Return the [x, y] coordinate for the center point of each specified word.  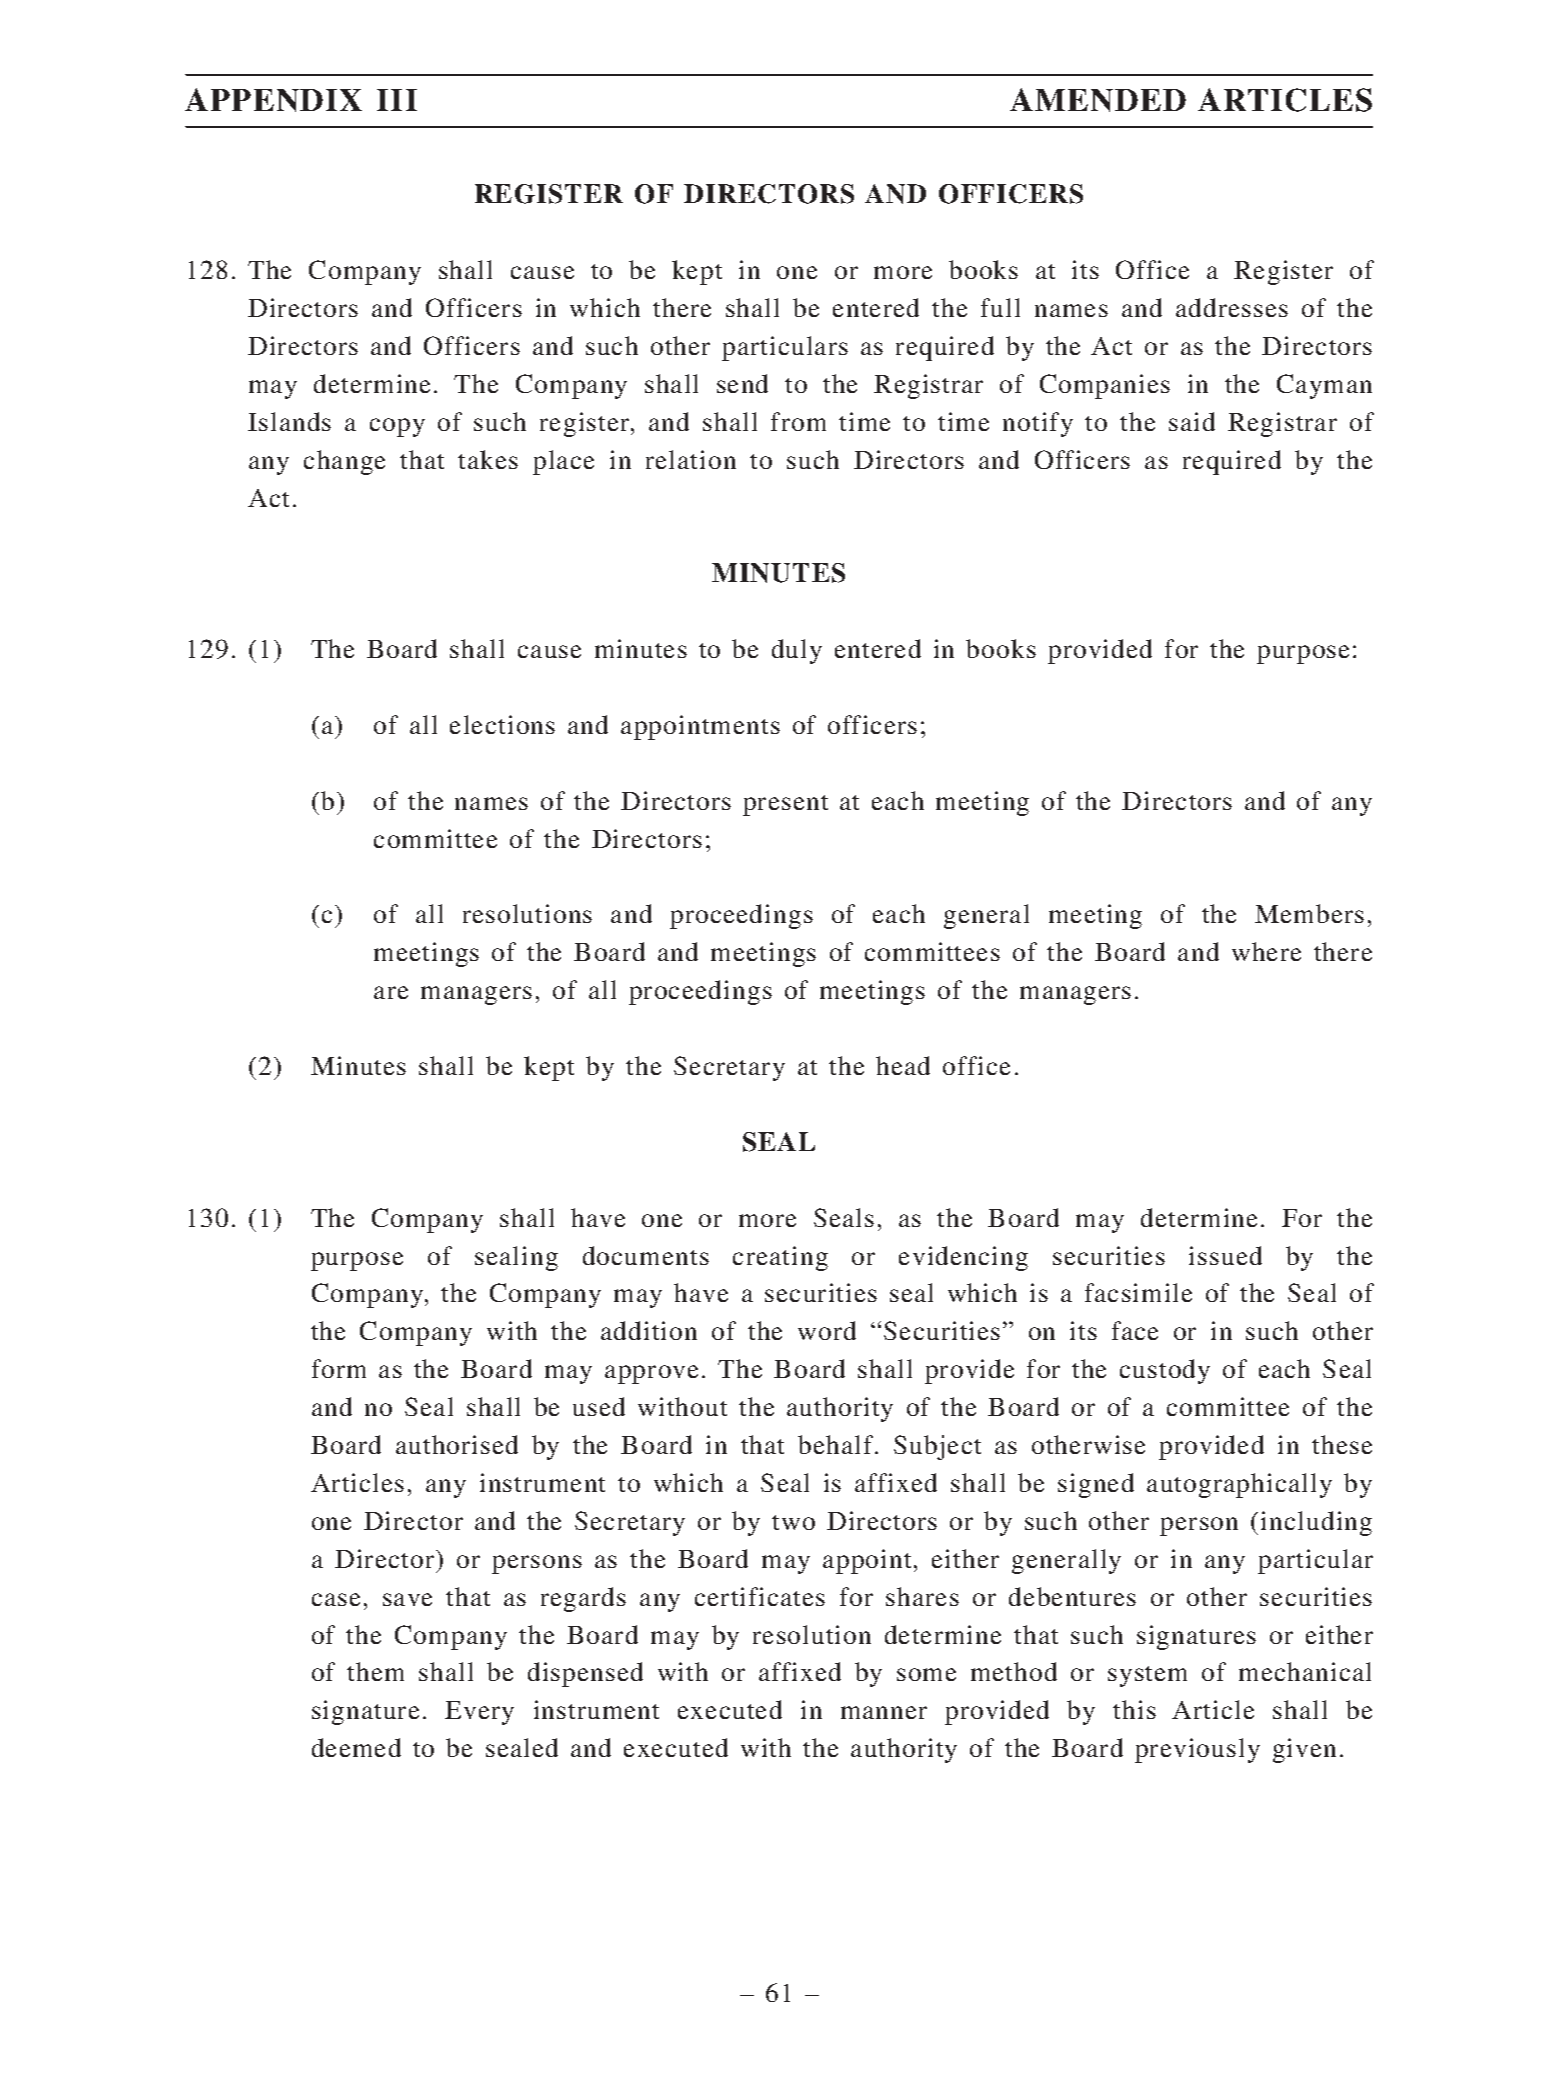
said [1192, 421]
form [339, 1368]
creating [780, 1258]
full [1000, 307]
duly [797, 651]
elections [502, 724]
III [397, 100]
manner [884, 1712]
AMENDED [1098, 100]
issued [1225, 1255]
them [375, 1671]
